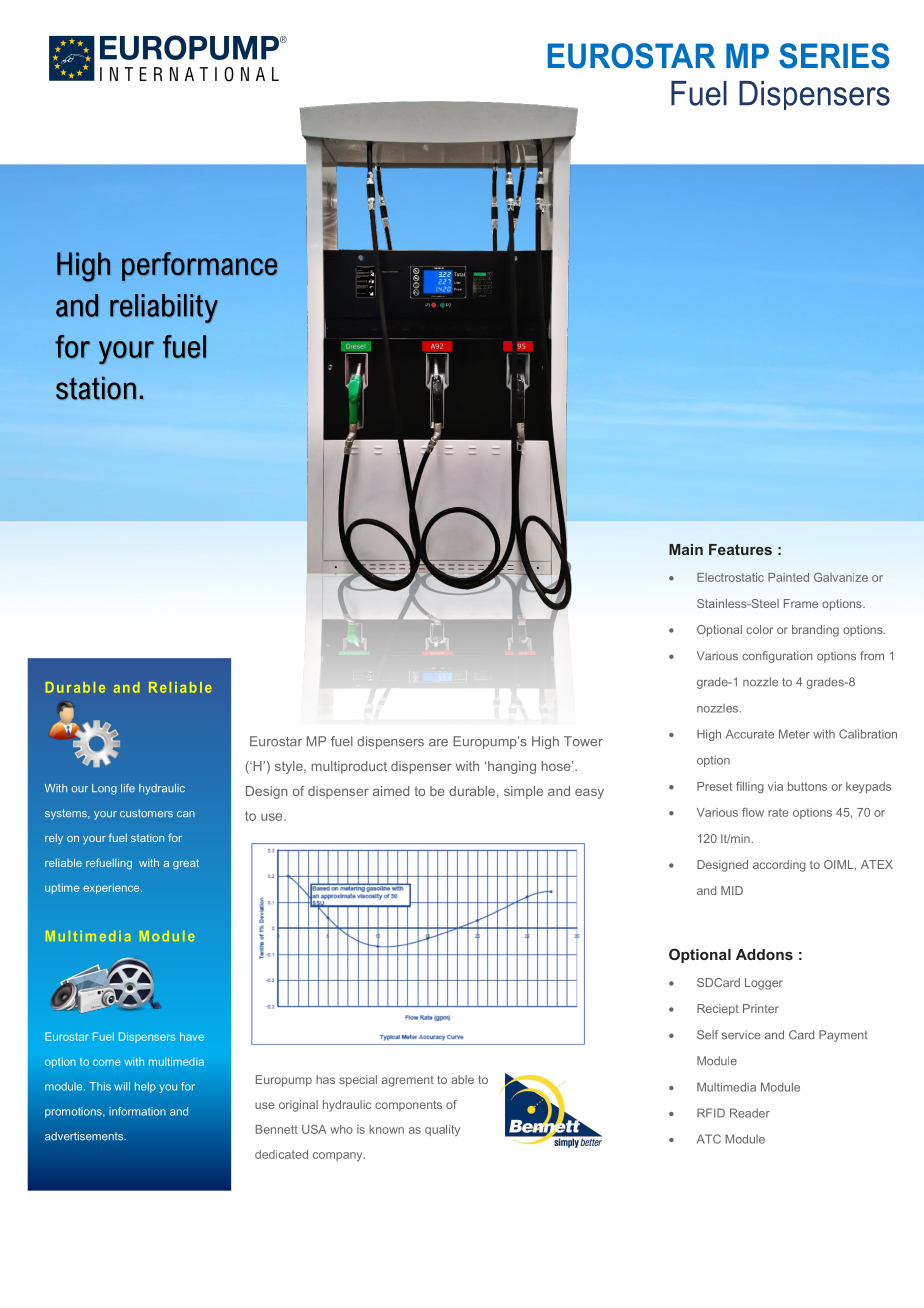 The height and width of the document is (1308, 924). What do you see at coordinates (740, 549) in the document?
I see `Features` at bounding box center [740, 549].
